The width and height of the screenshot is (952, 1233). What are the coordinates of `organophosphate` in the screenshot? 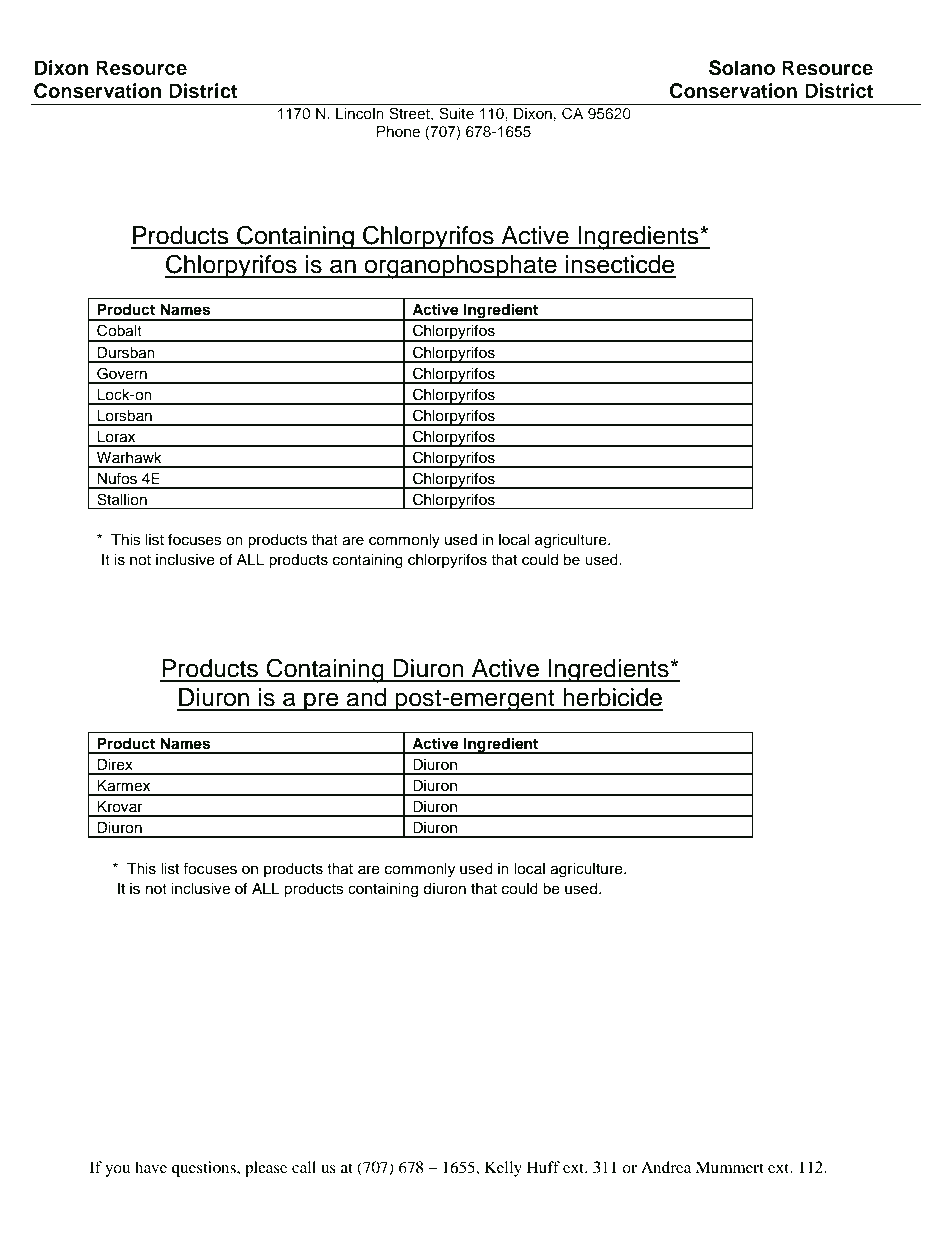 It's located at (460, 267).
